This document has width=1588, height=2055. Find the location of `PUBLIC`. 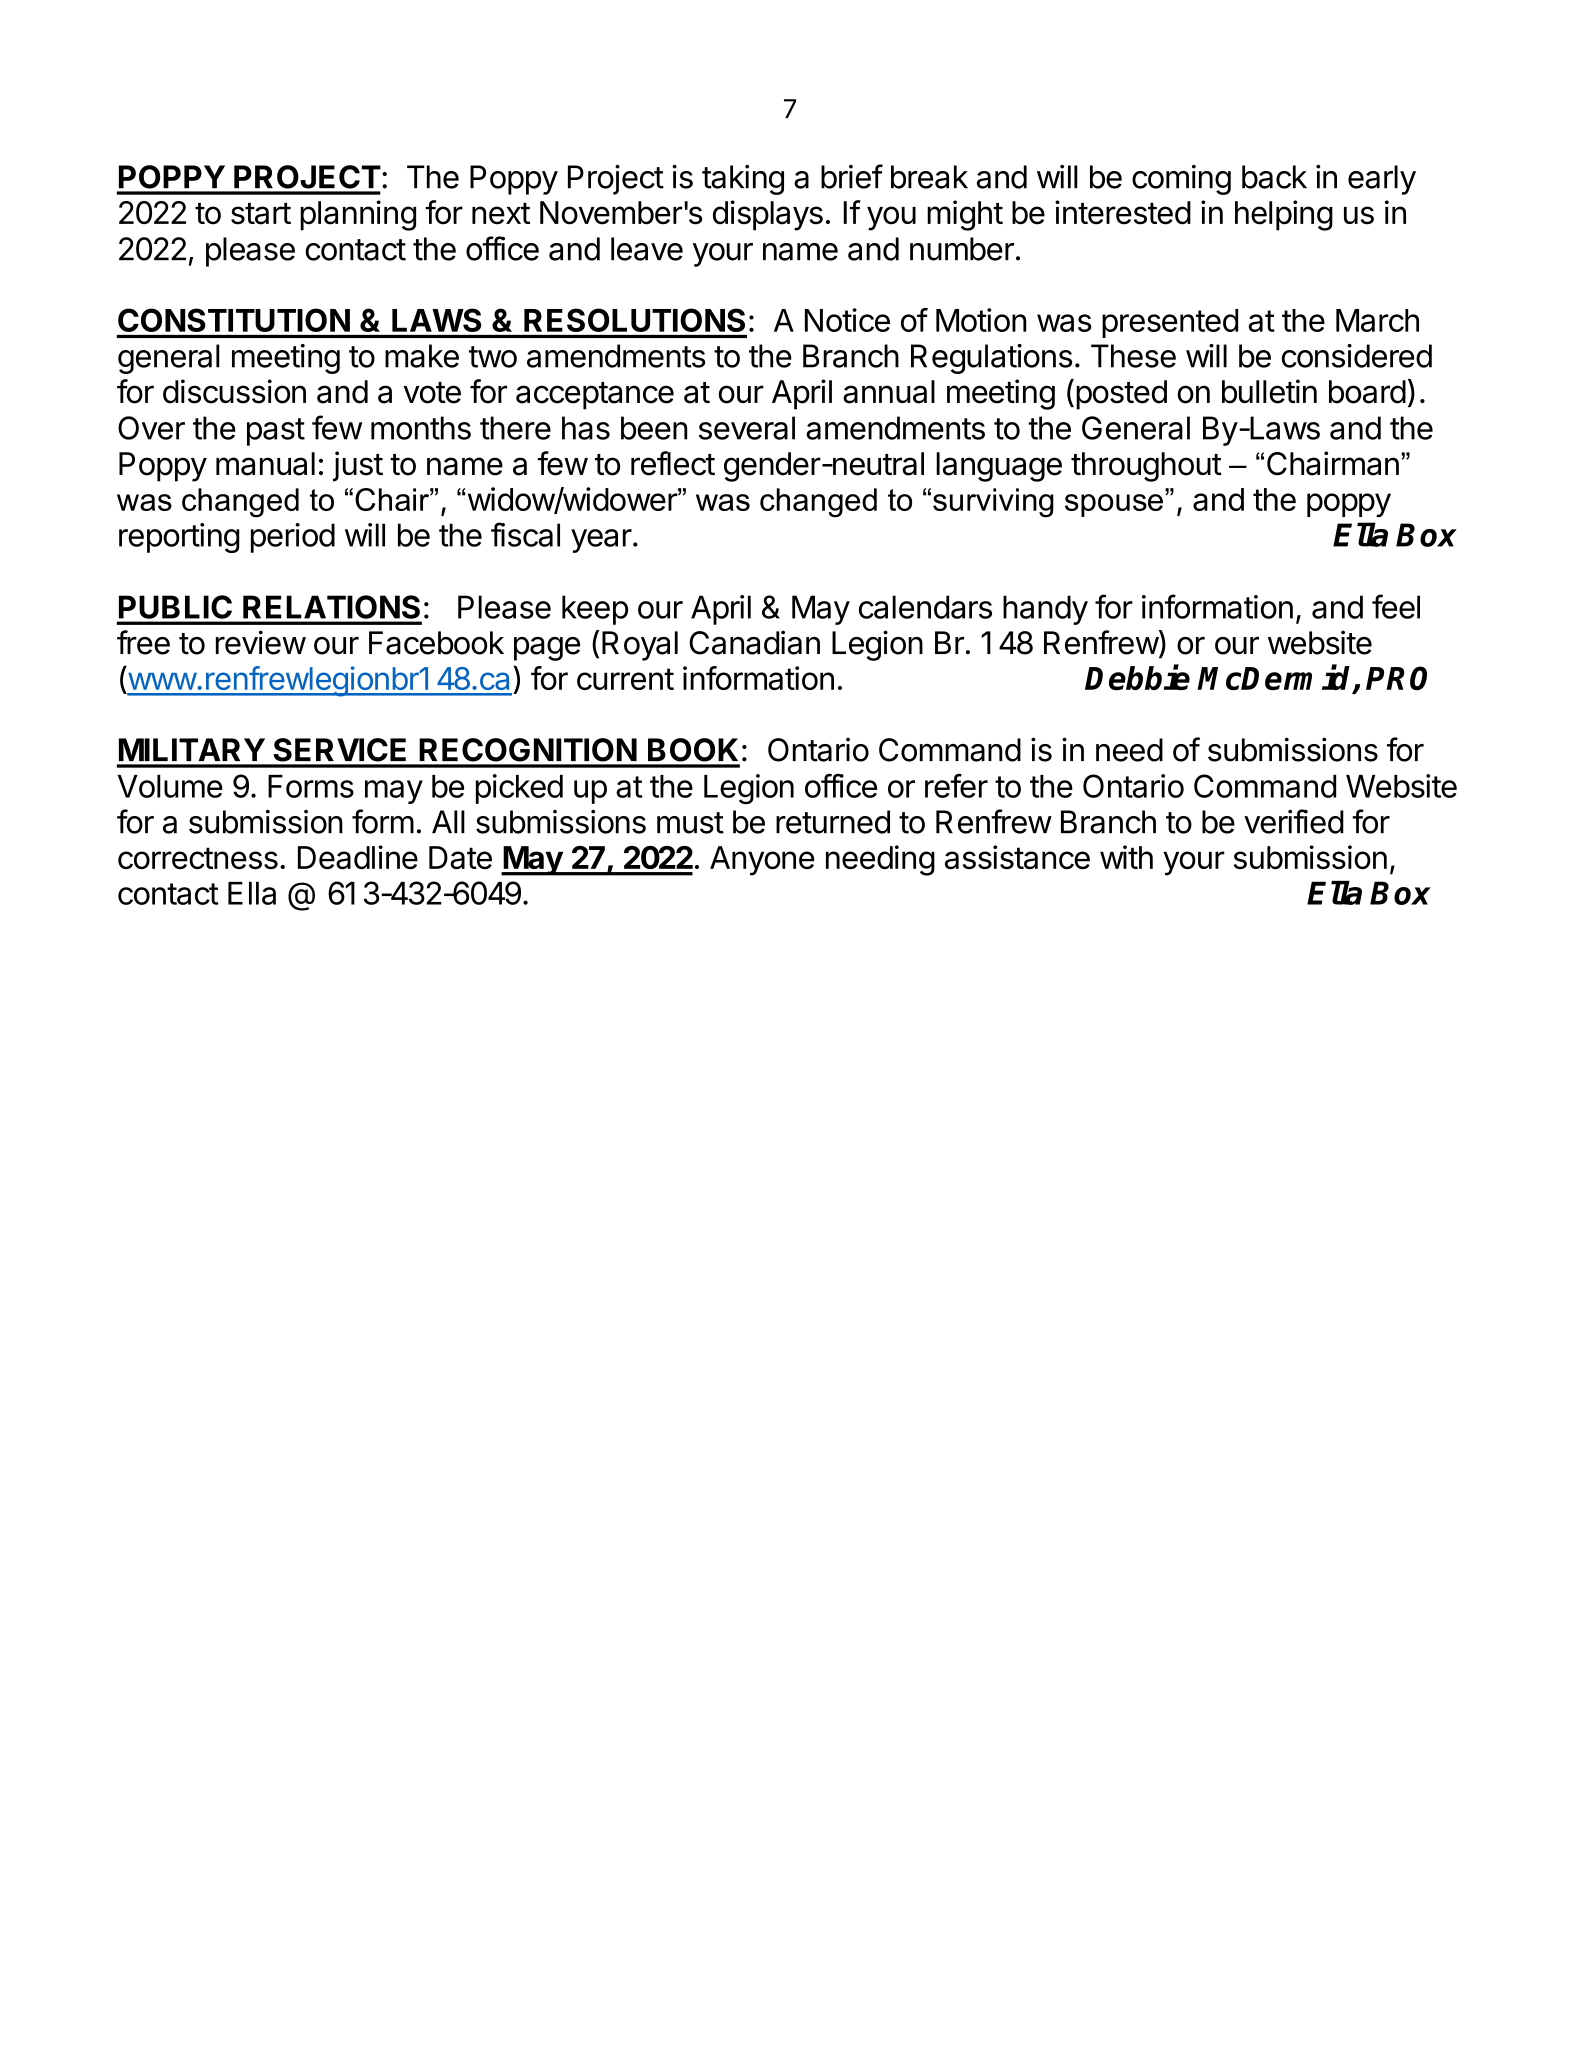

PUBLIC is located at coordinates (175, 607).
